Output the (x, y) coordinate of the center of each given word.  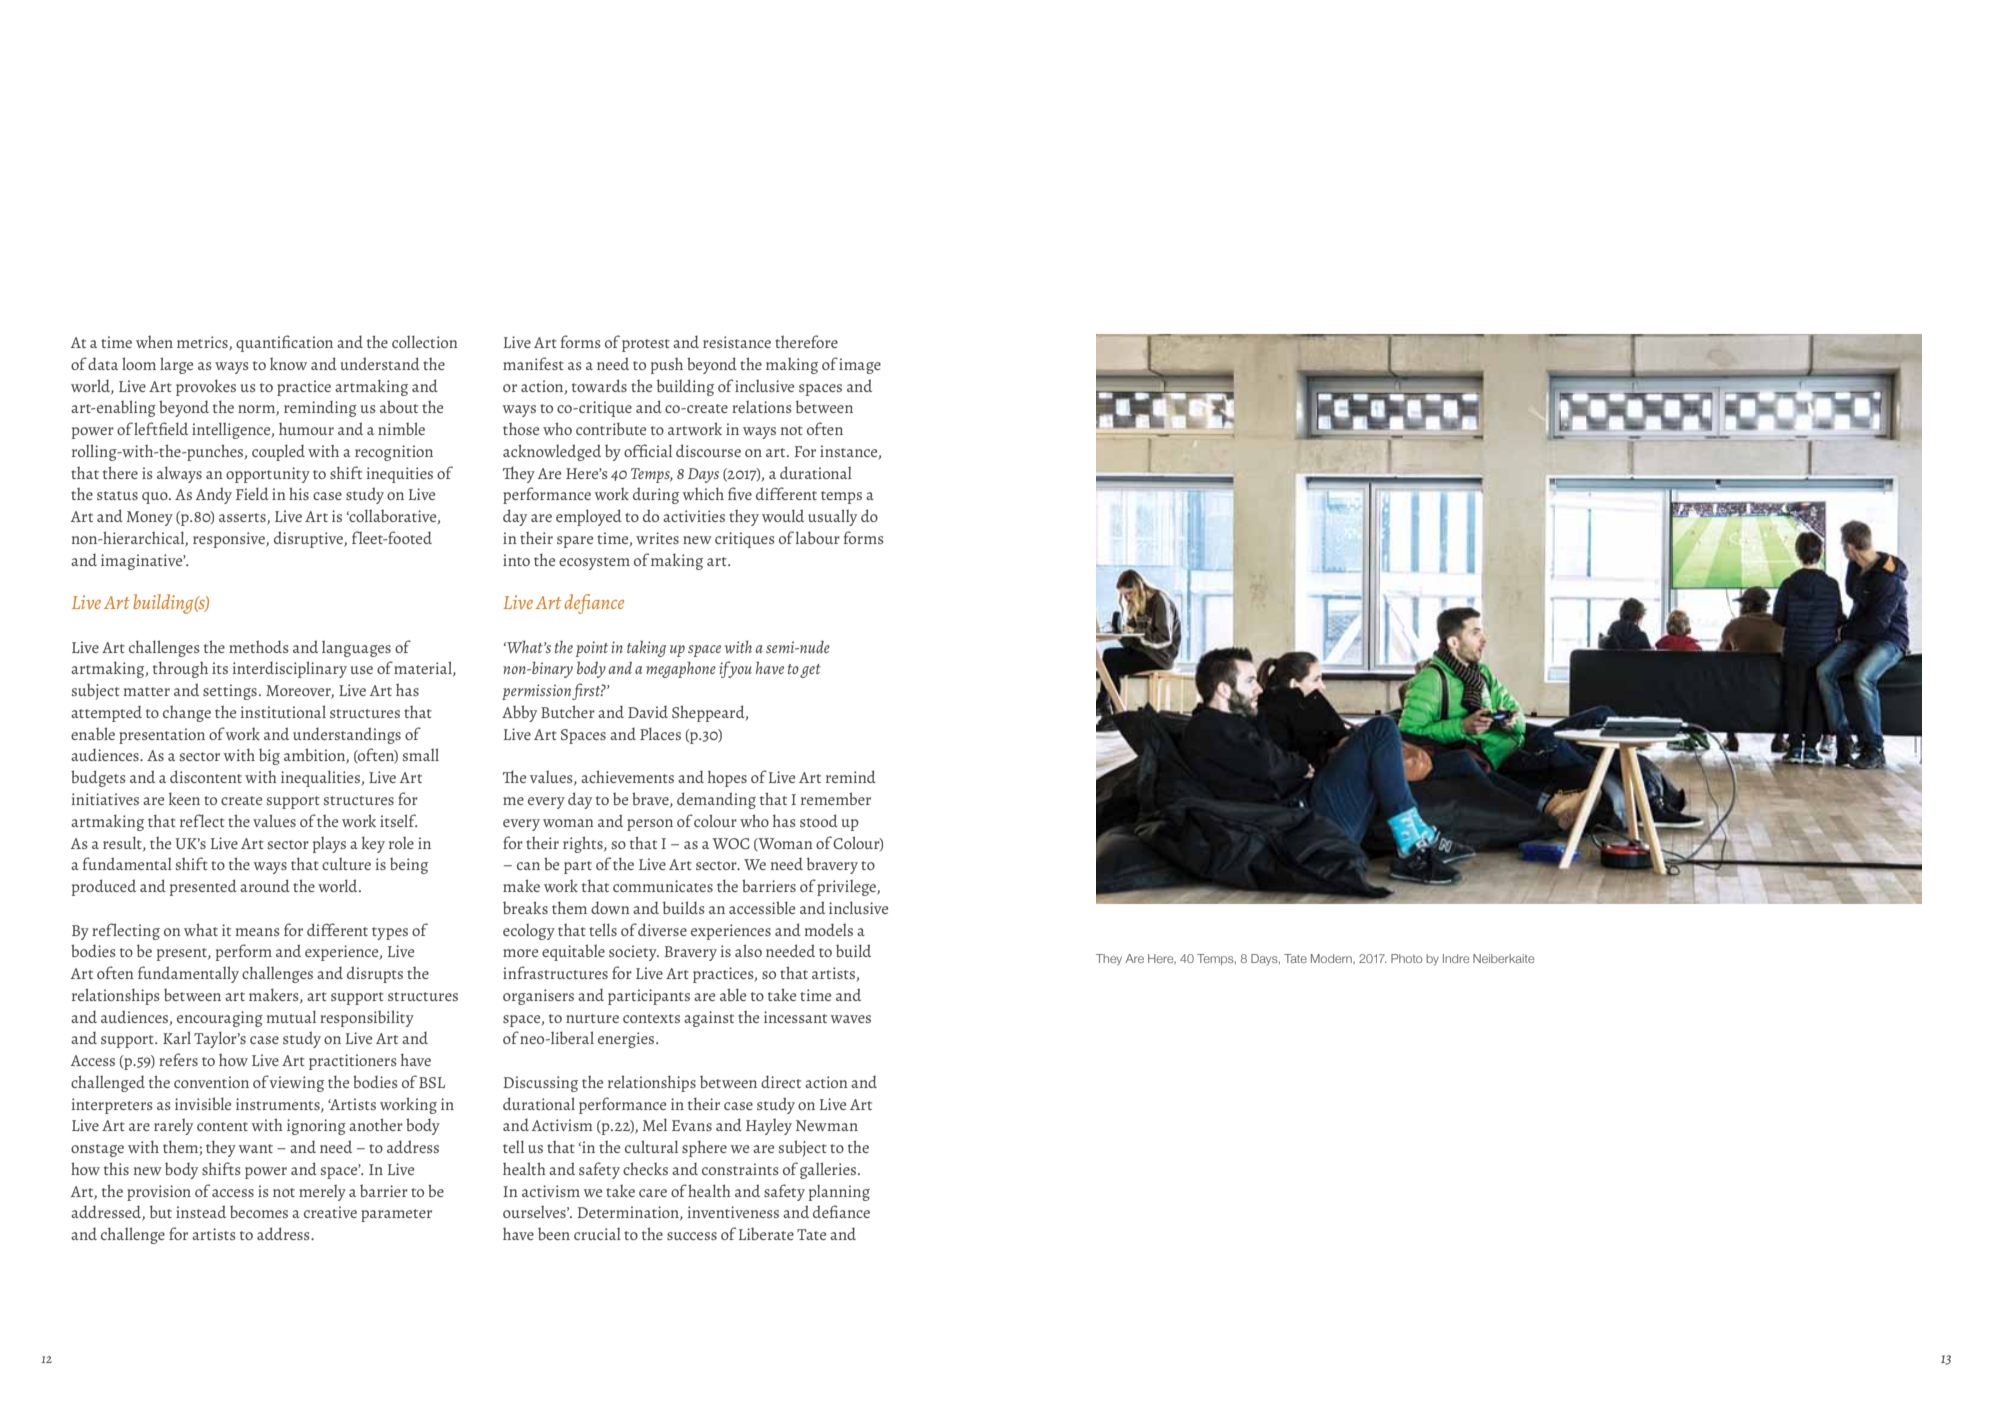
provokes (206, 387)
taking (646, 649)
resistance (737, 342)
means (258, 932)
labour (818, 537)
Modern (1332, 958)
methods (259, 647)
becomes (259, 1212)
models (829, 929)
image (860, 366)
